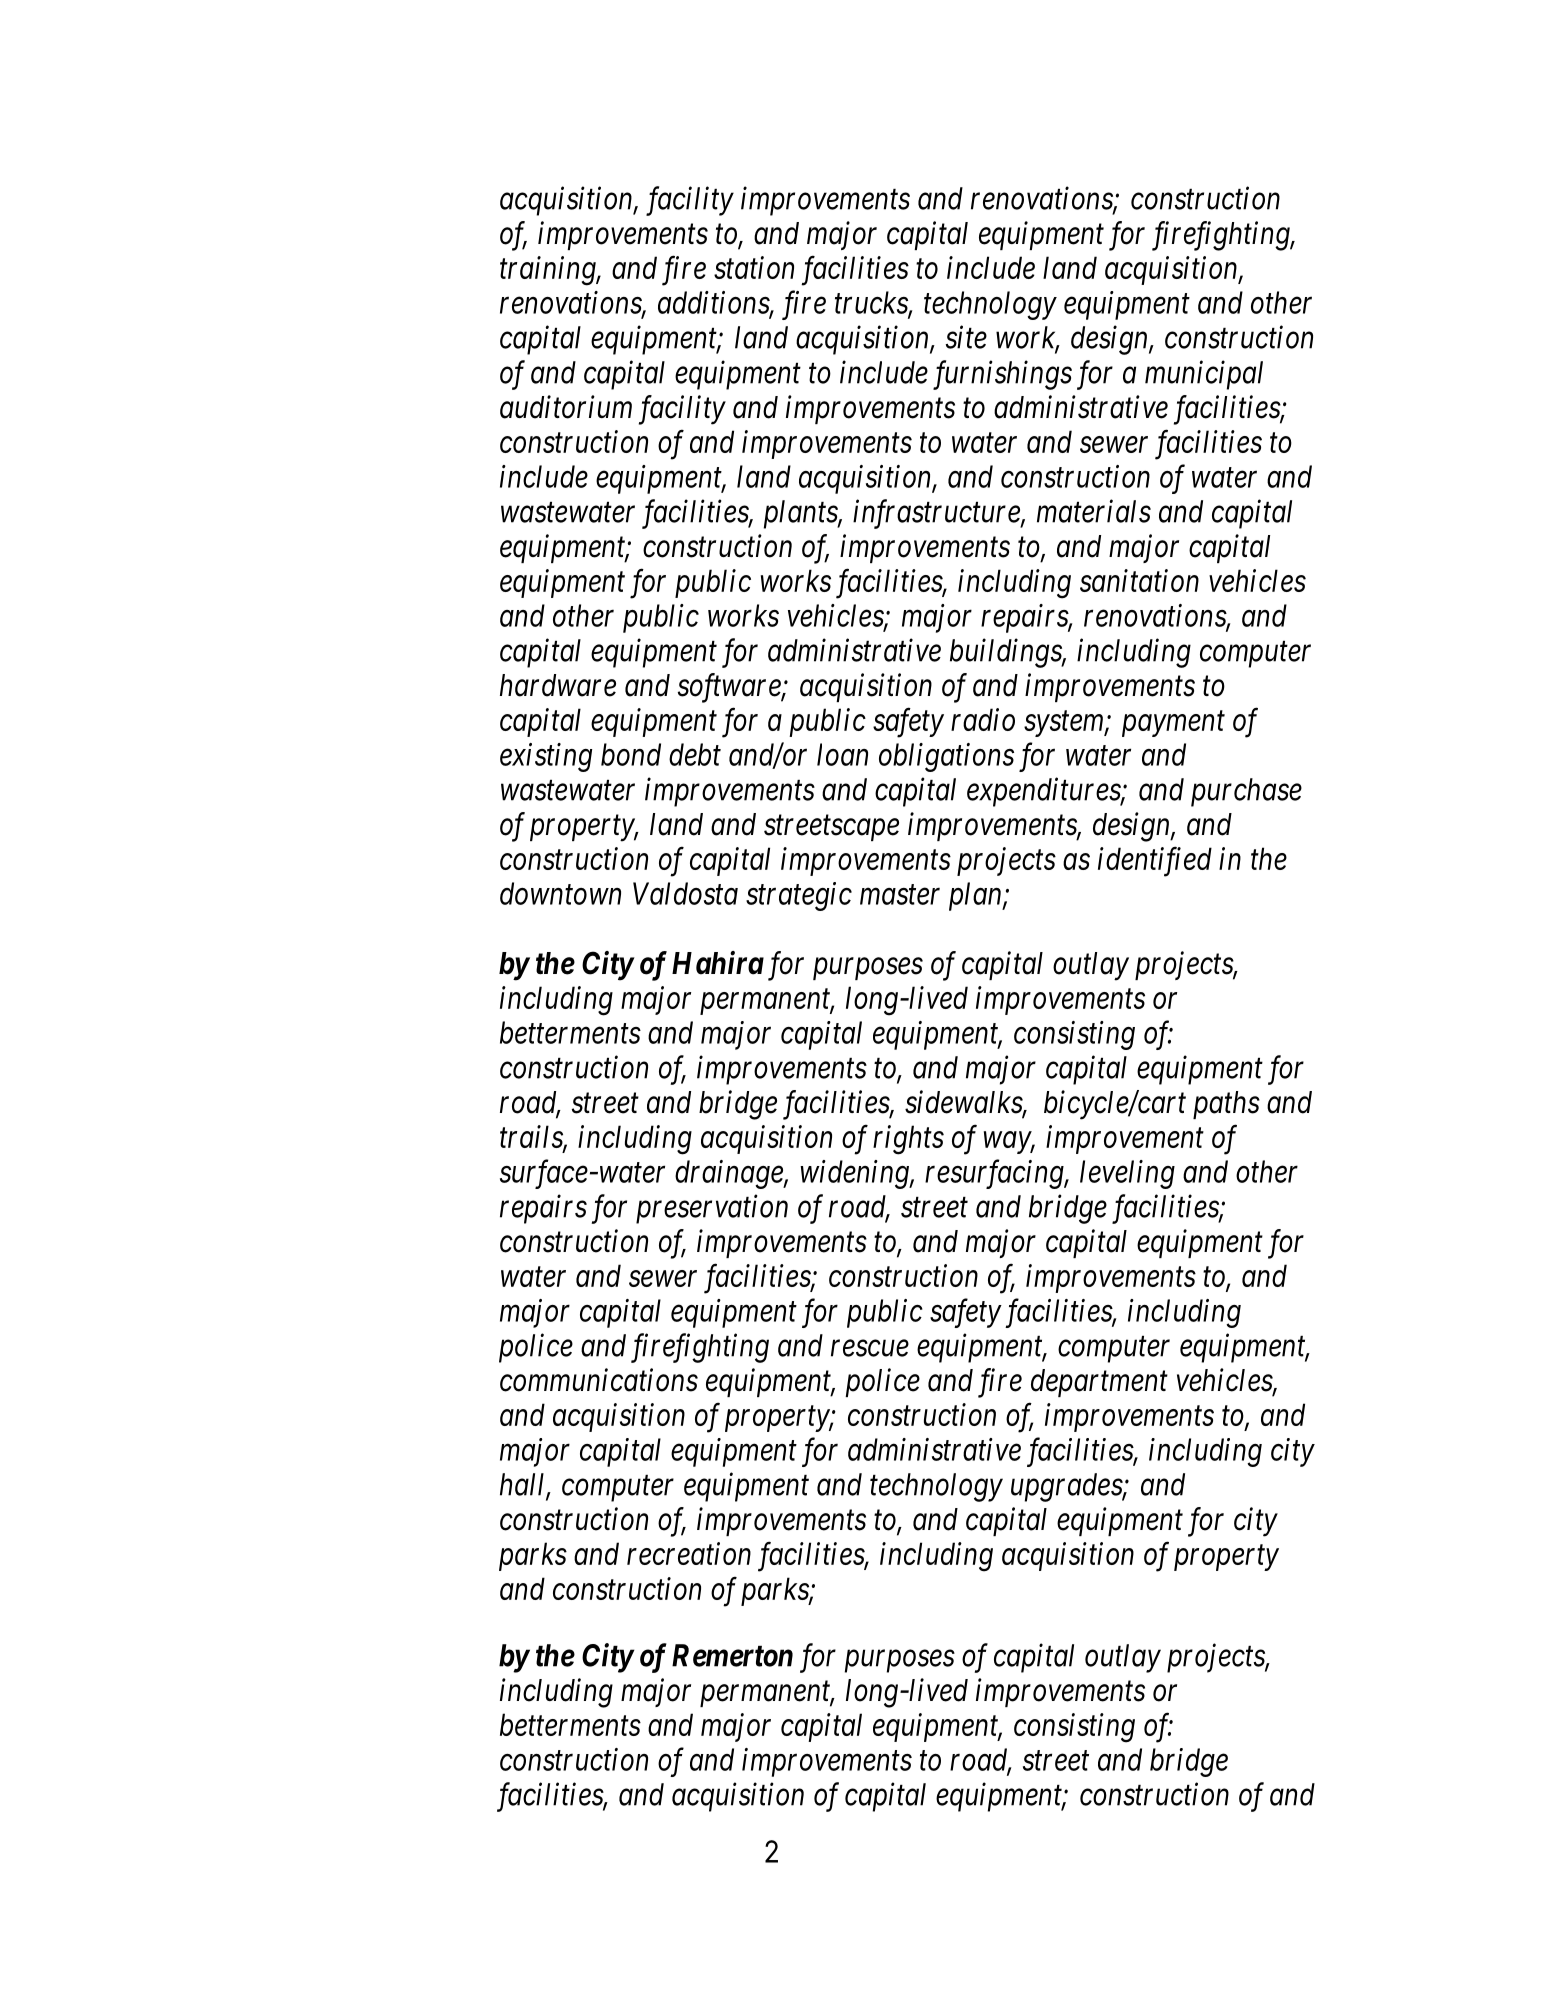 The image size is (1542, 1995). What do you see at coordinates (712, 1209) in the image?
I see `preservation` at bounding box center [712, 1209].
